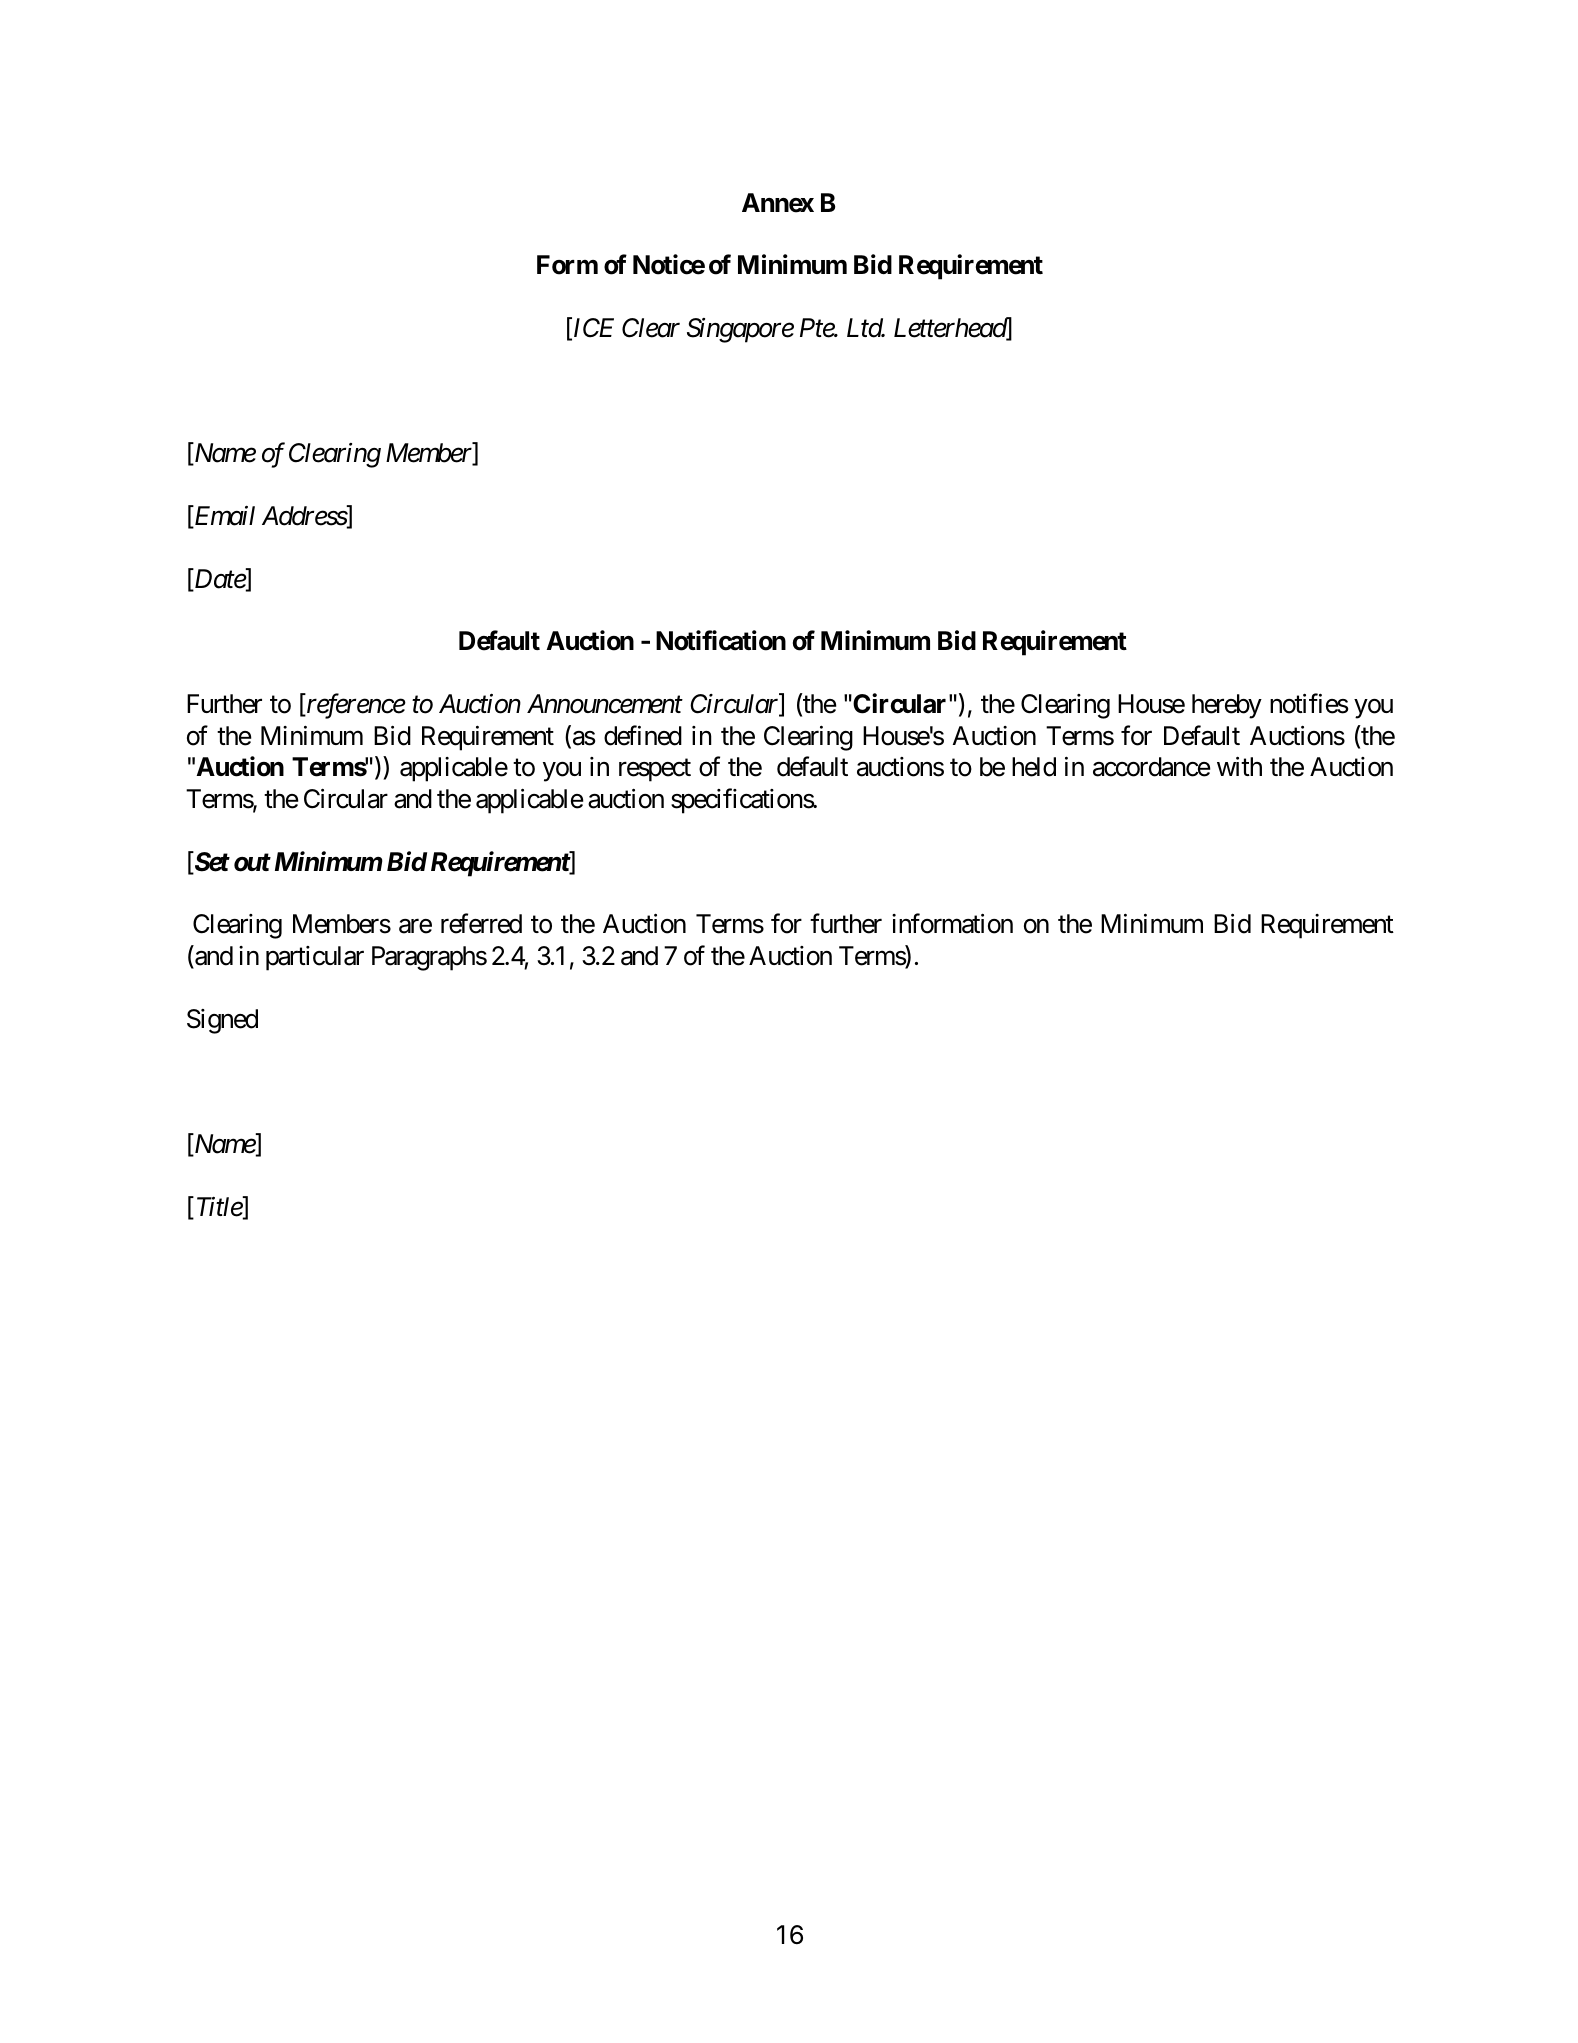 The height and width of the screenshot is (2043, 1578). Describe the element at coordinates (605, 704) in the screenshot. I see `Announcement` at that location.
